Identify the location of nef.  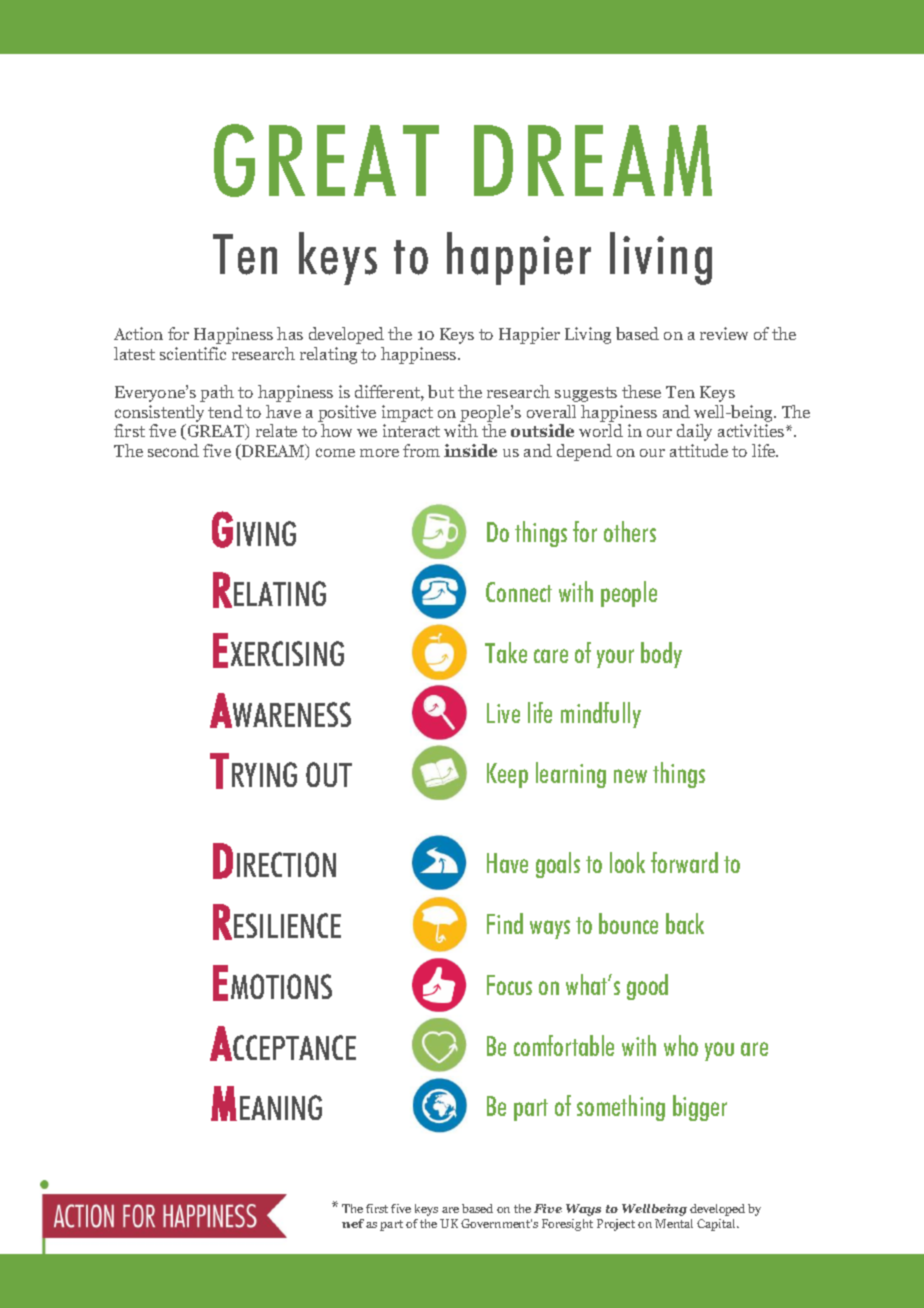
(353, 1223).
